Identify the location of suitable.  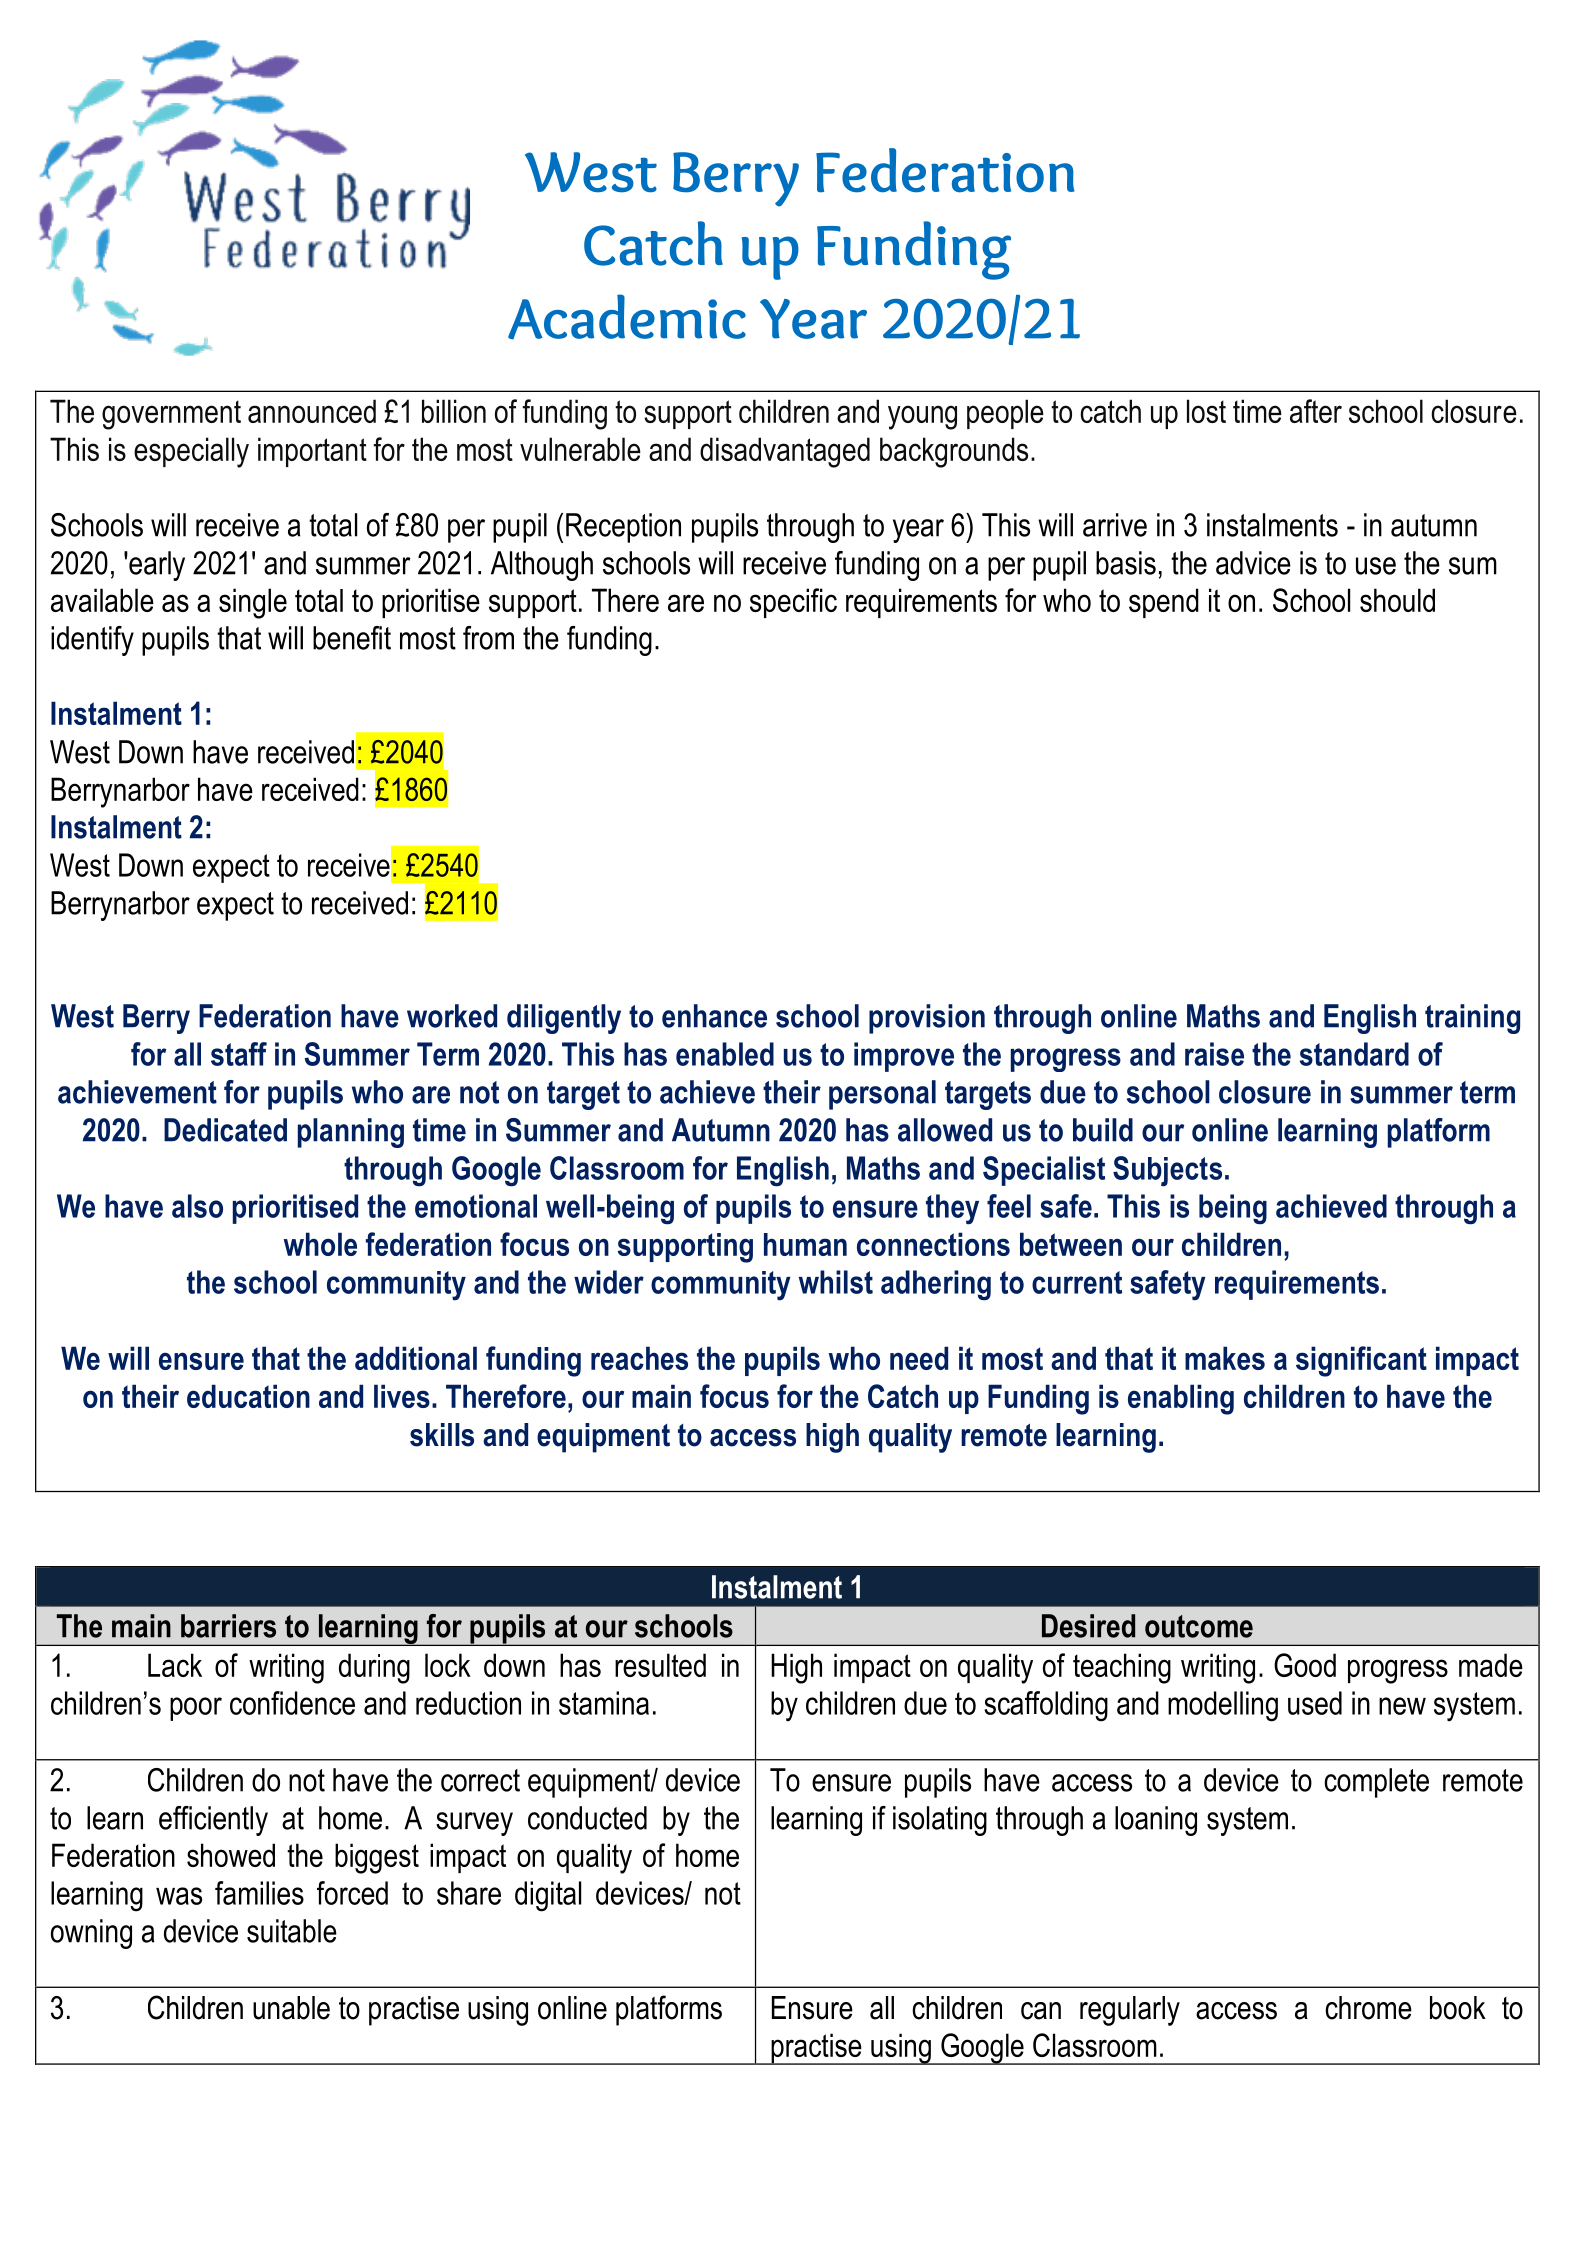
(292, 1931).
